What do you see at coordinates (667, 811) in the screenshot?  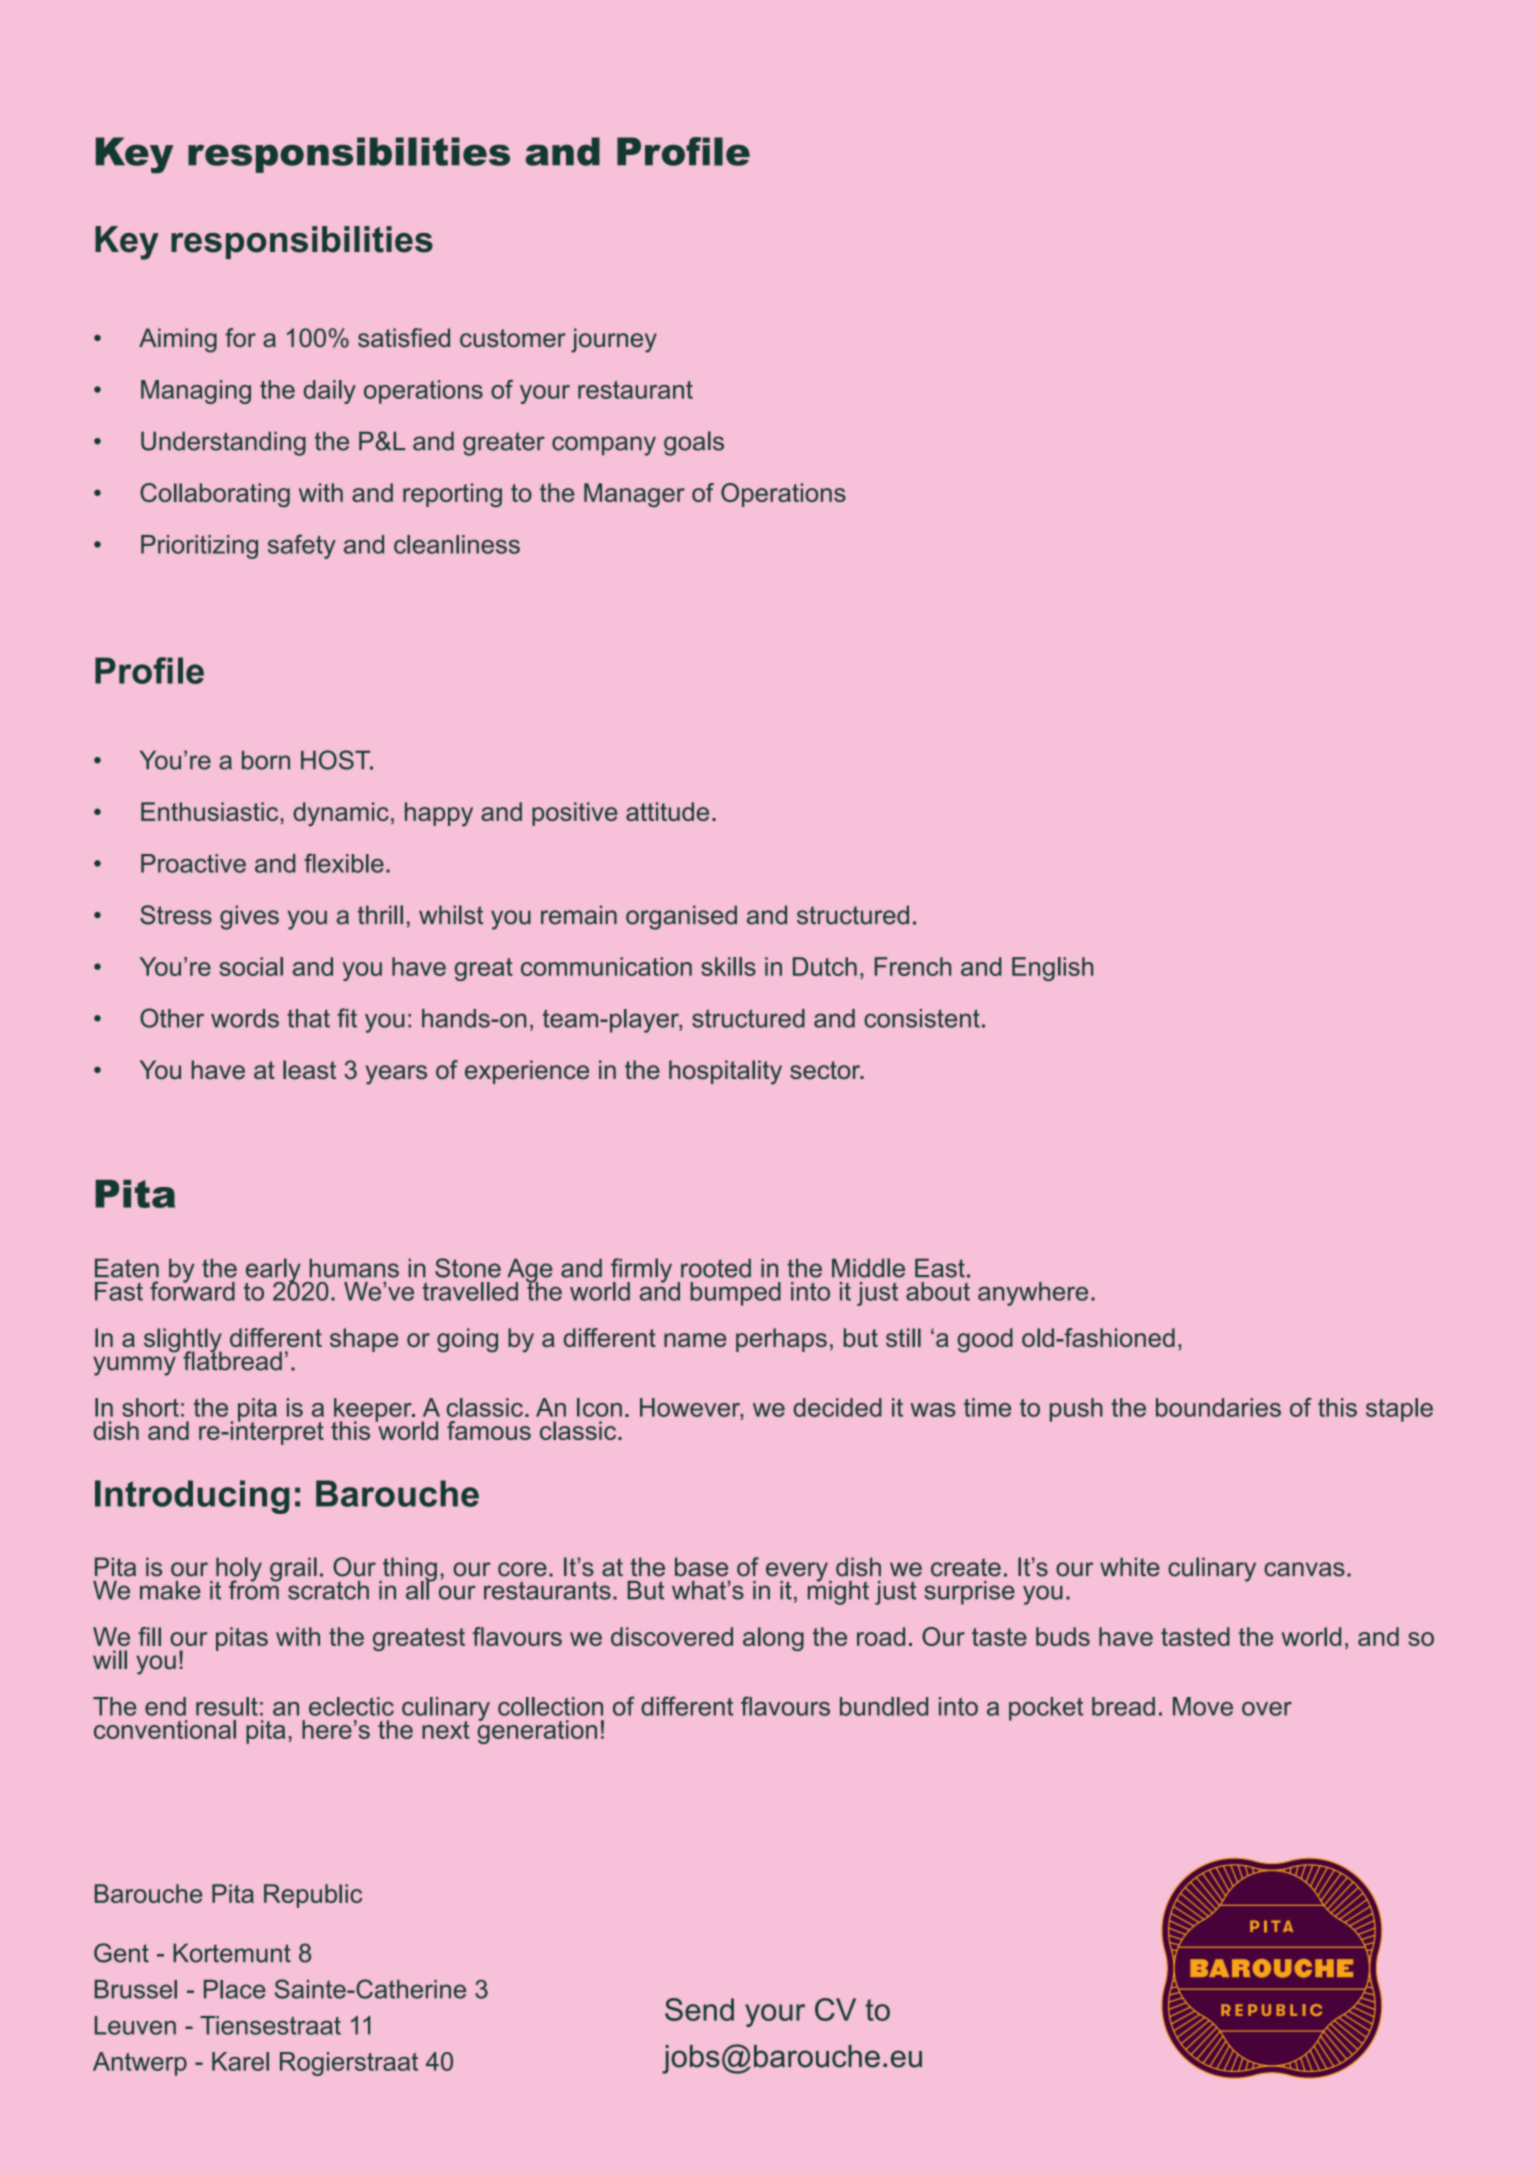 I see `attitude` at bounding box center [667, 811].
